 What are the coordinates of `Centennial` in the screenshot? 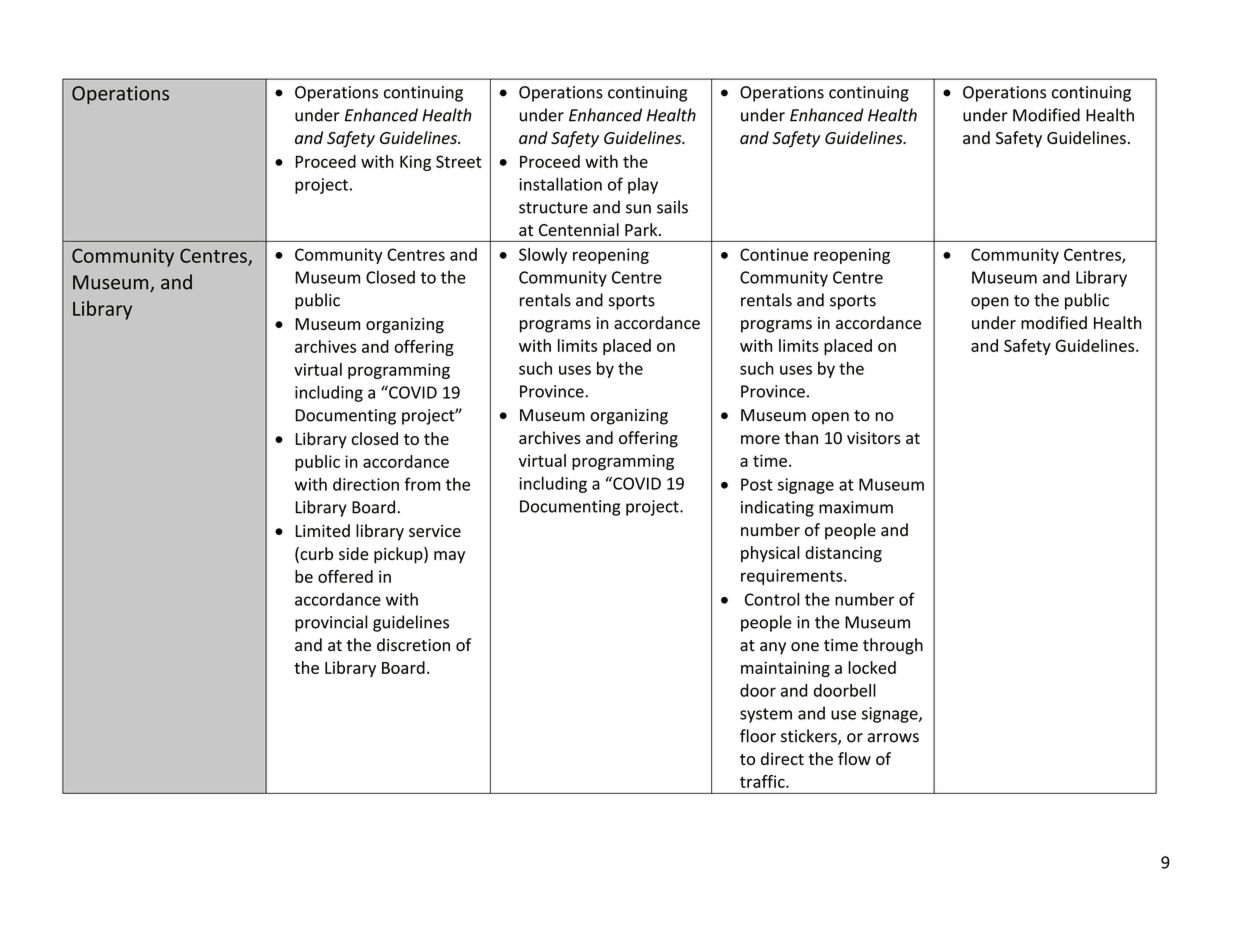 It's located at (579, 230).
